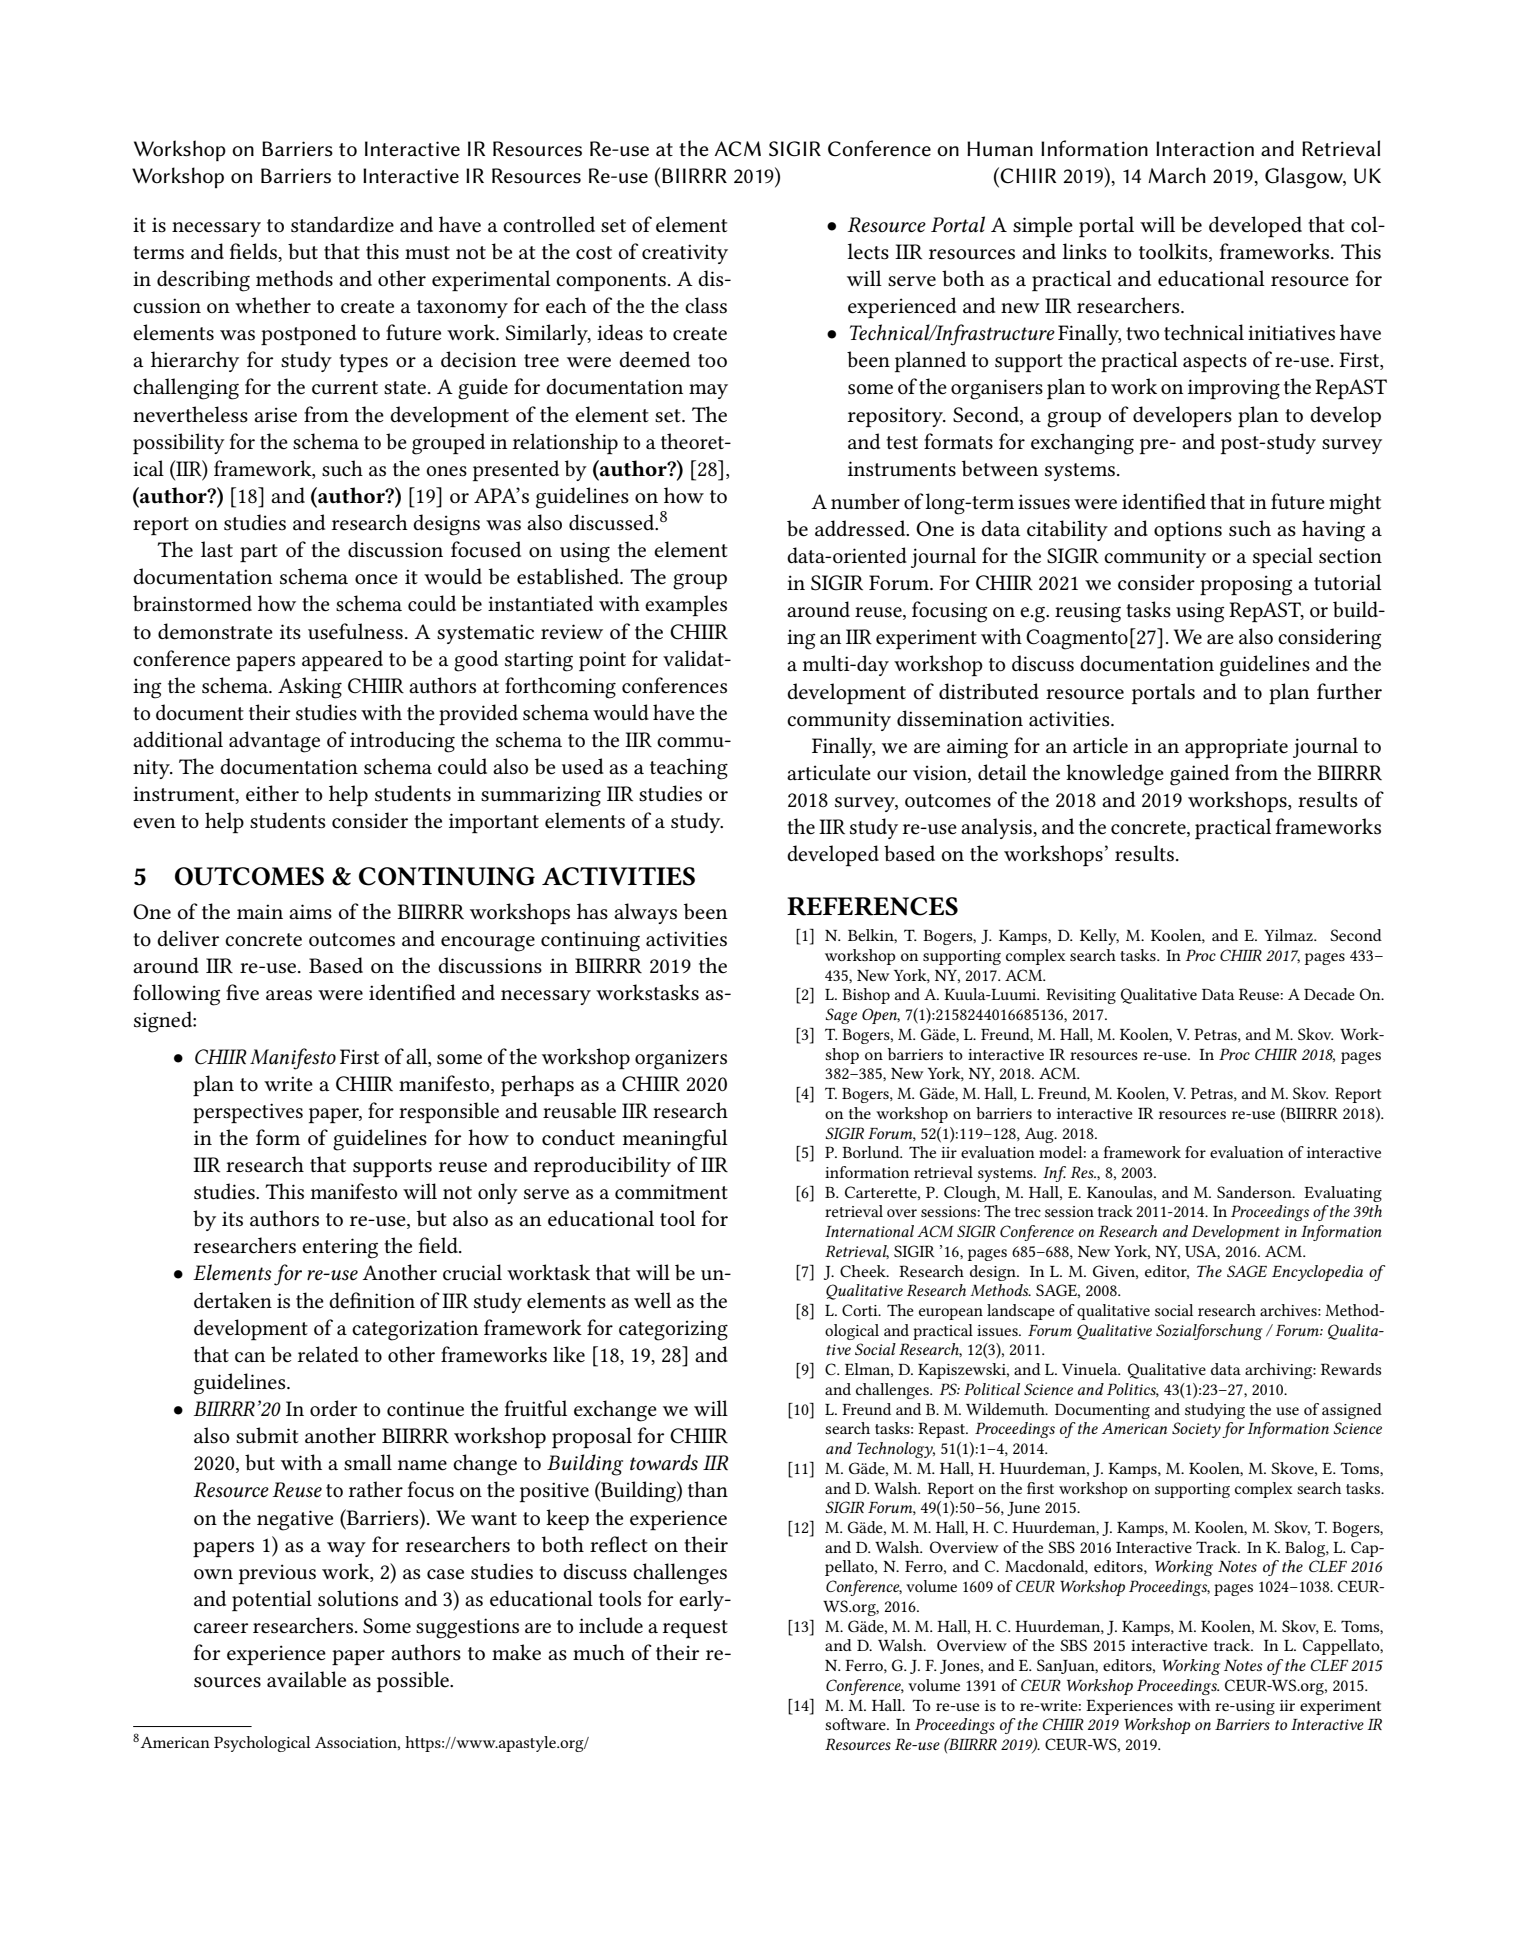  Describe the element at coordinates (671, 1192) in the screenshot. I see `commitment` at that location.
